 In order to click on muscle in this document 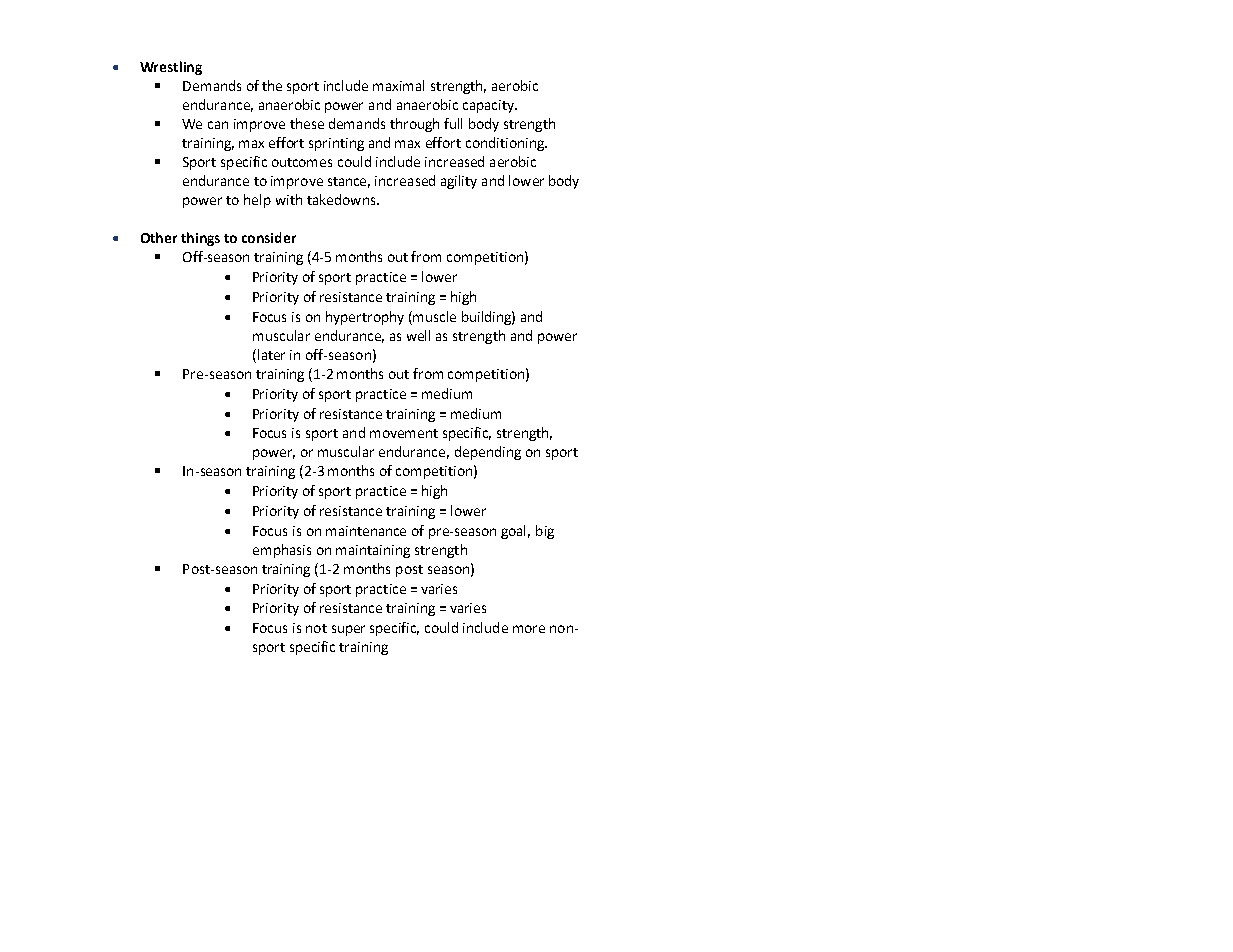, I will do `click(433, 316)`.
